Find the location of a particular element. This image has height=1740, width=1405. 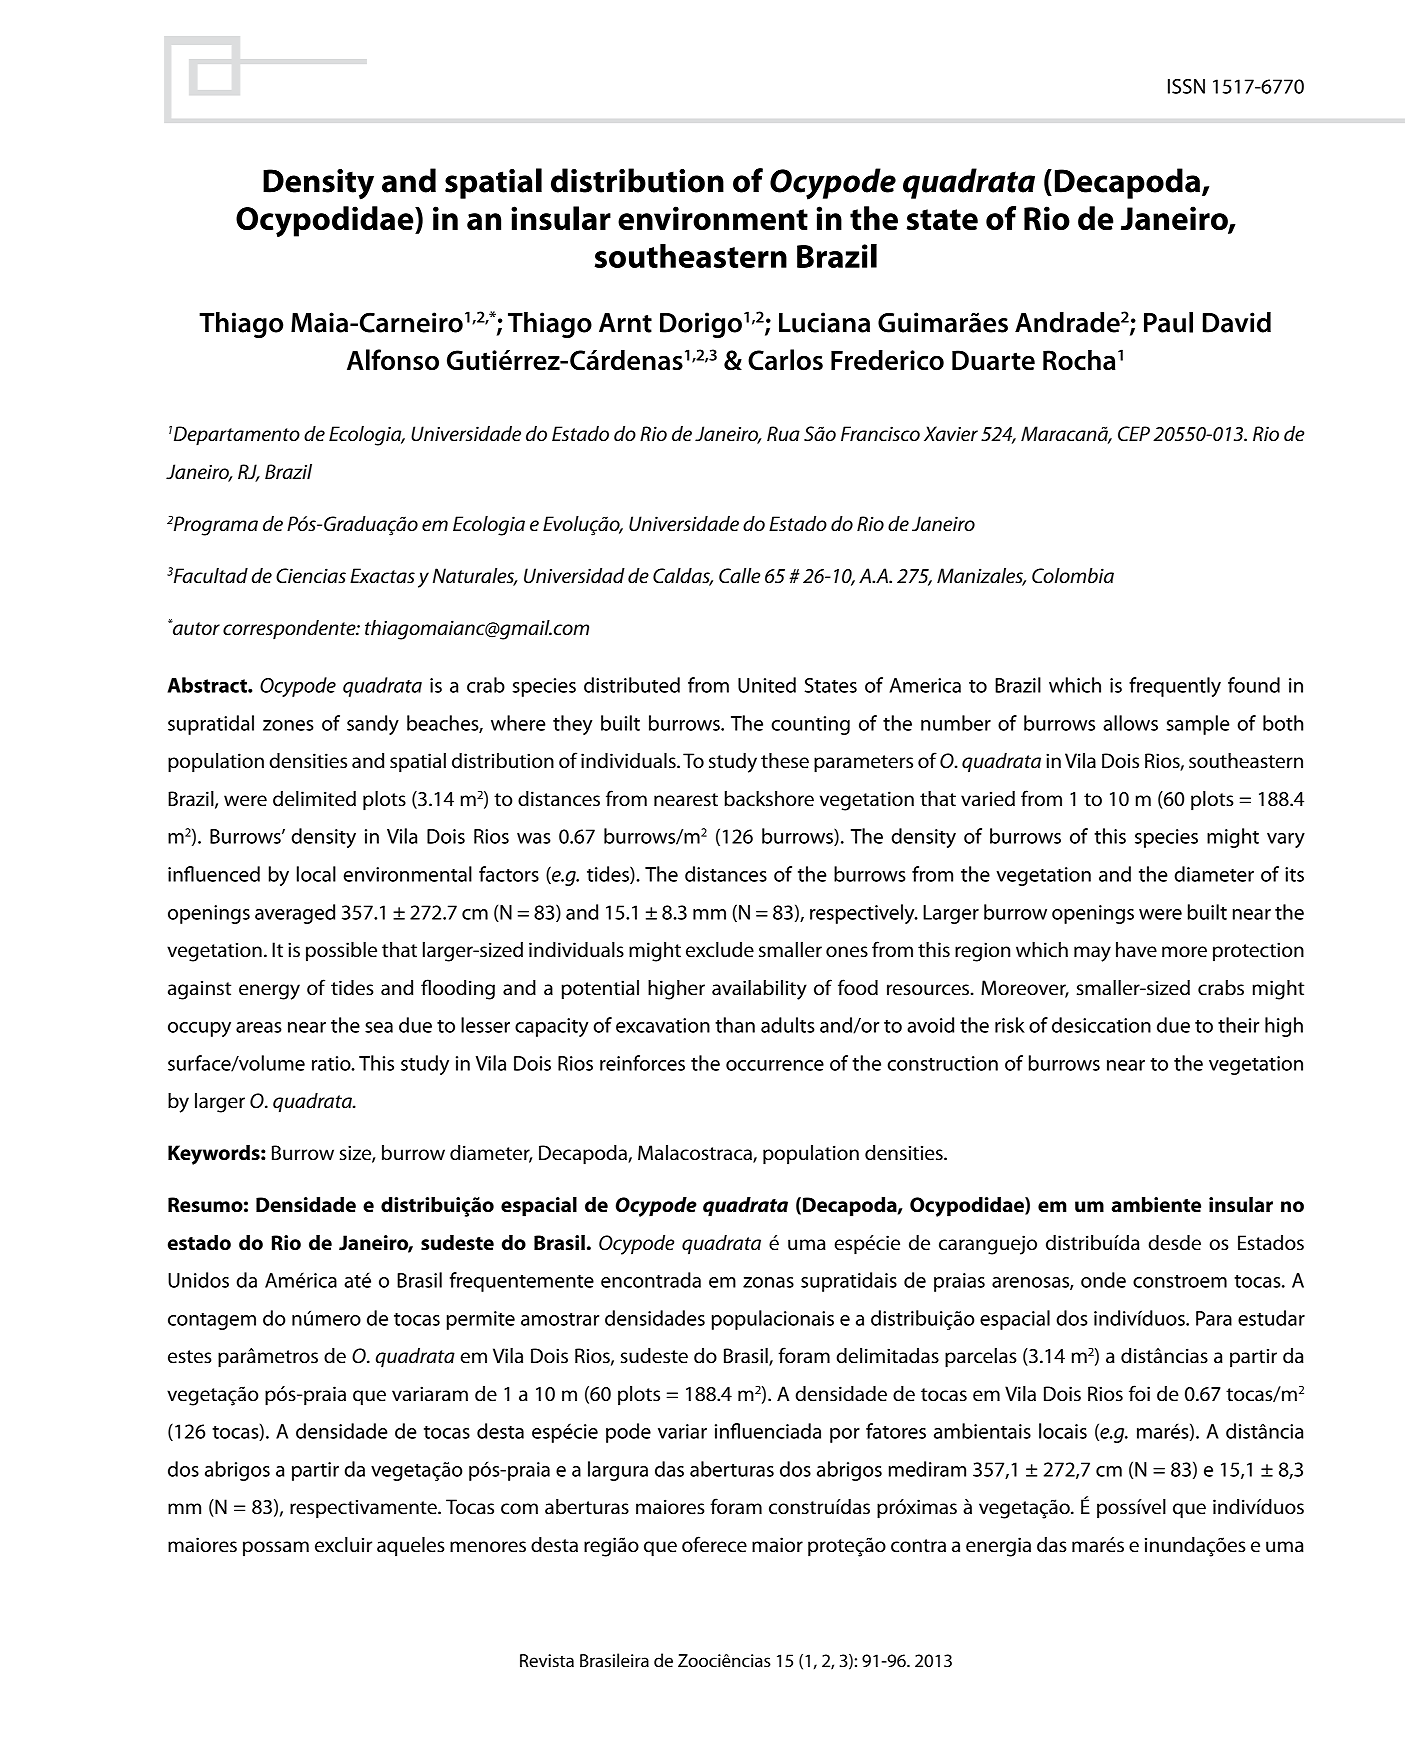

ISSN is located at coordinates (1186, 86).
